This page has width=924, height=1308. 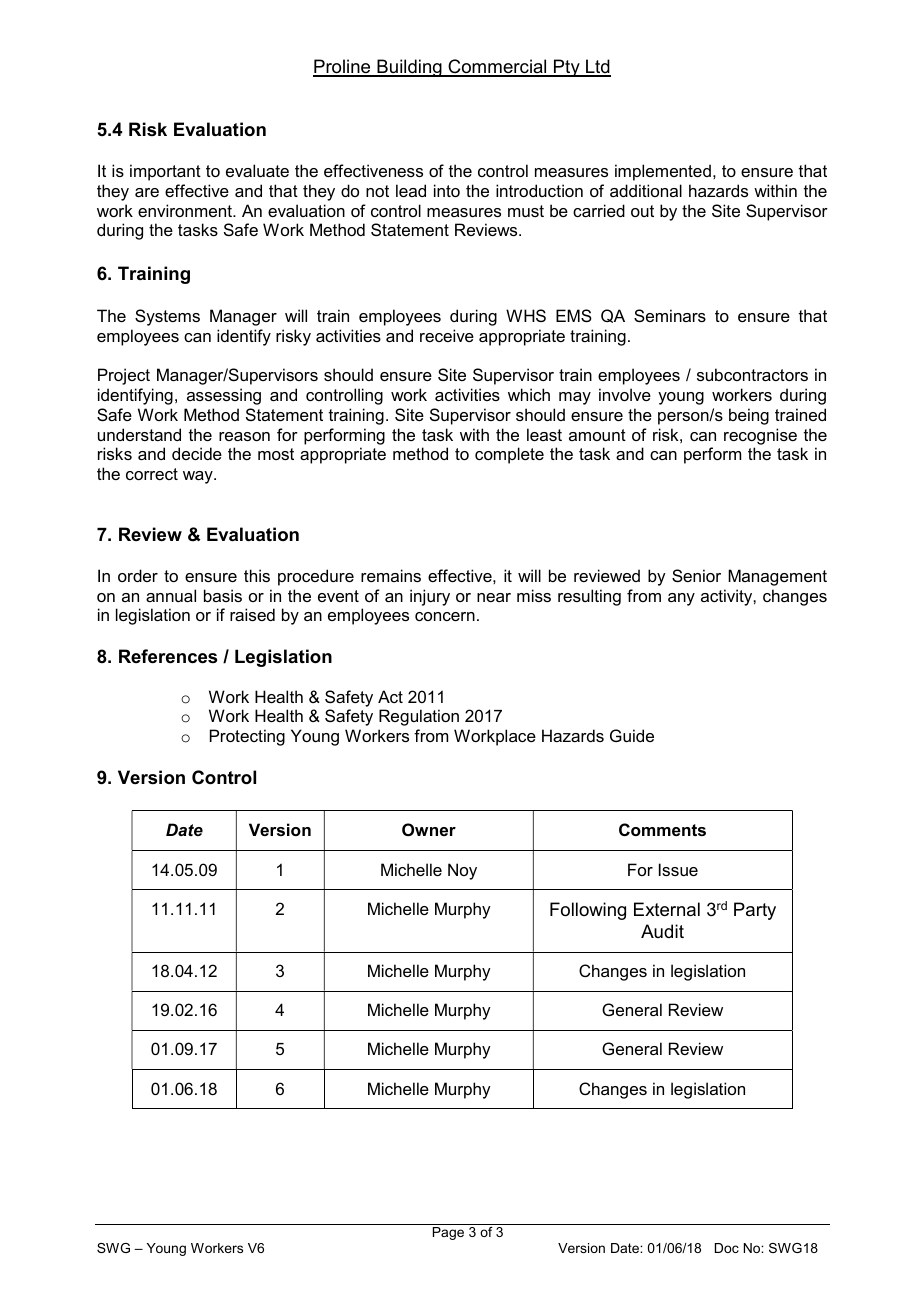 What do you see at coordinates (165, 172) in the page?
I see `important` at bounding box center [165, 172].
